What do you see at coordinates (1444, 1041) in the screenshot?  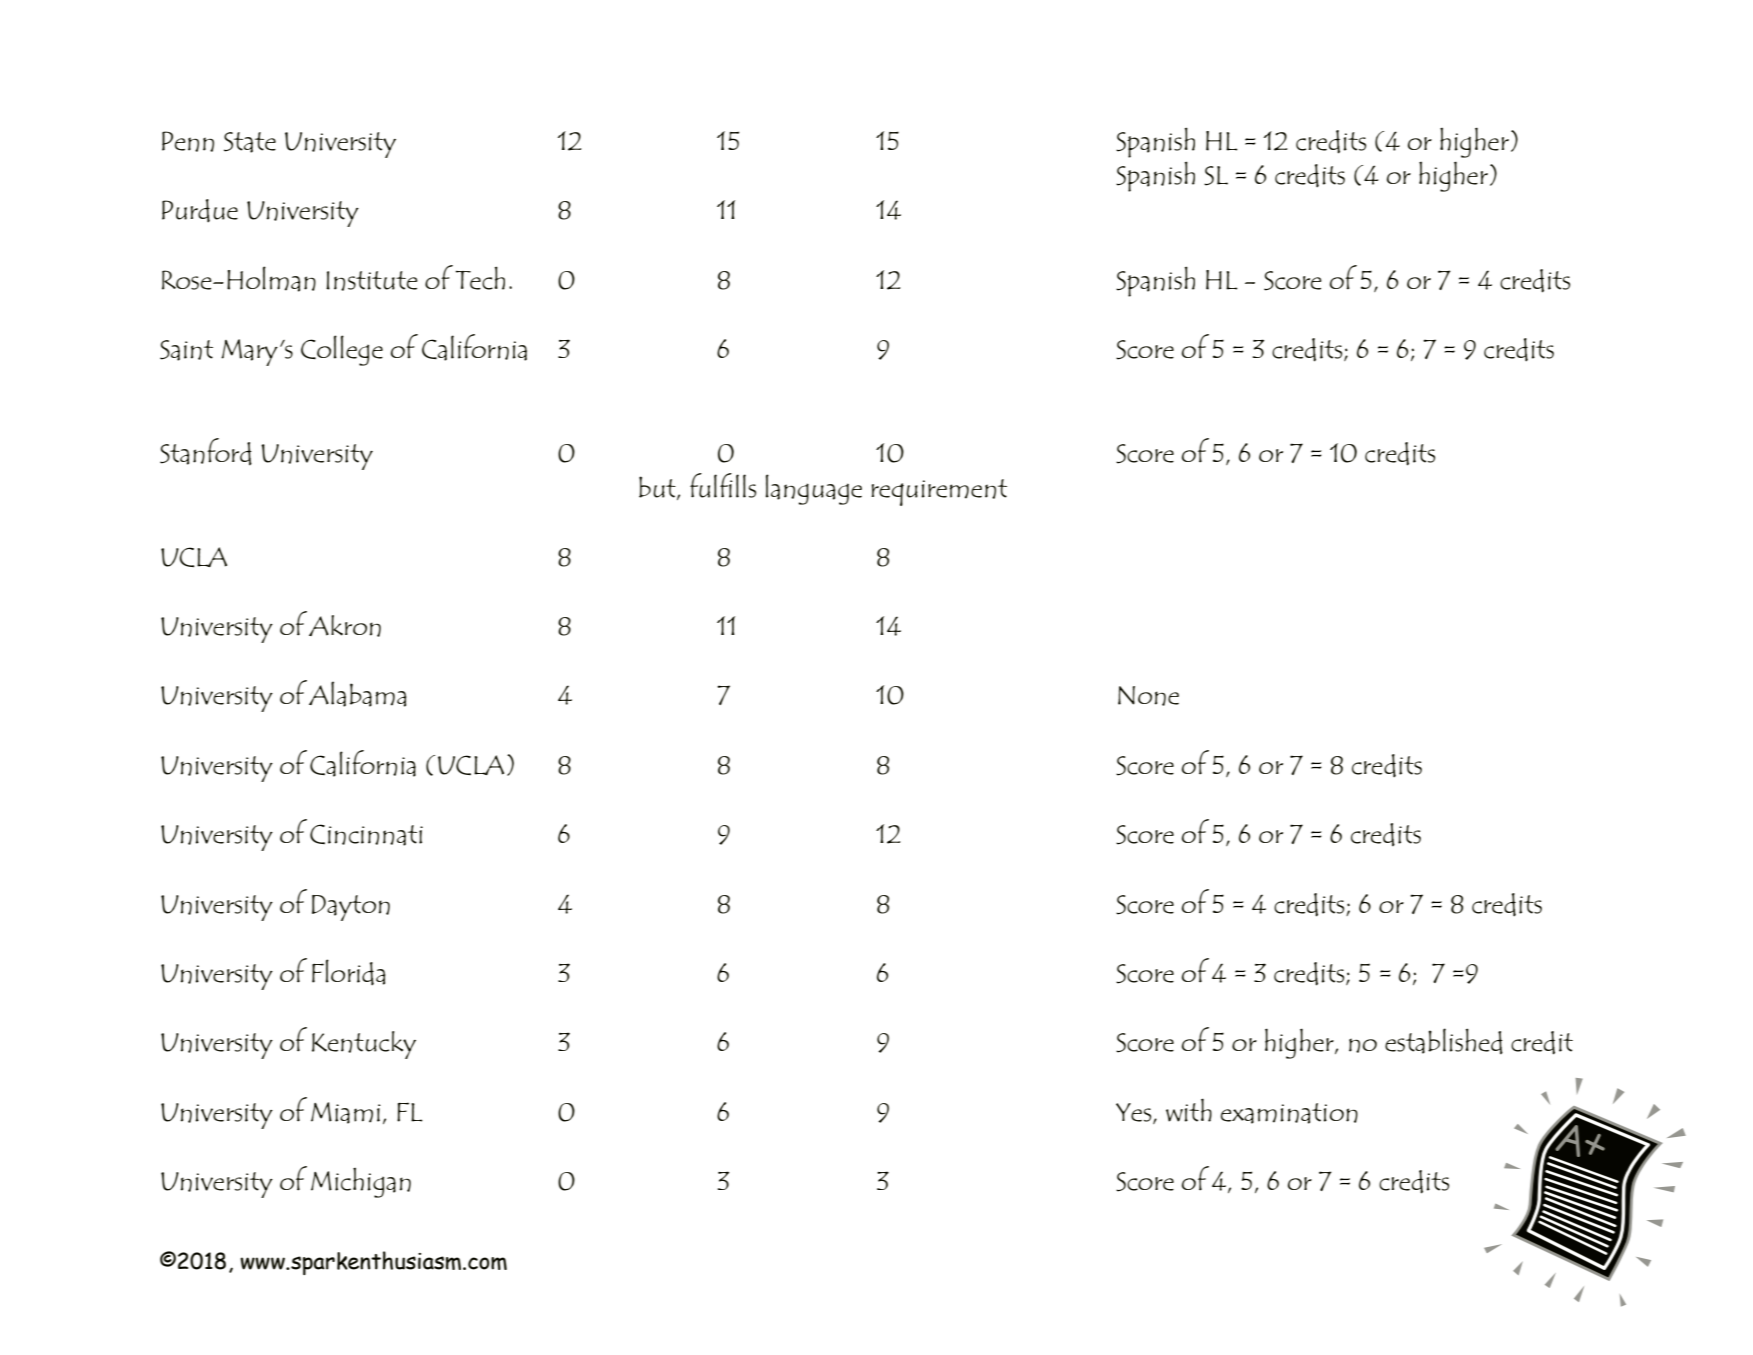 I see `established` at bounding box center [1444, 1041].
